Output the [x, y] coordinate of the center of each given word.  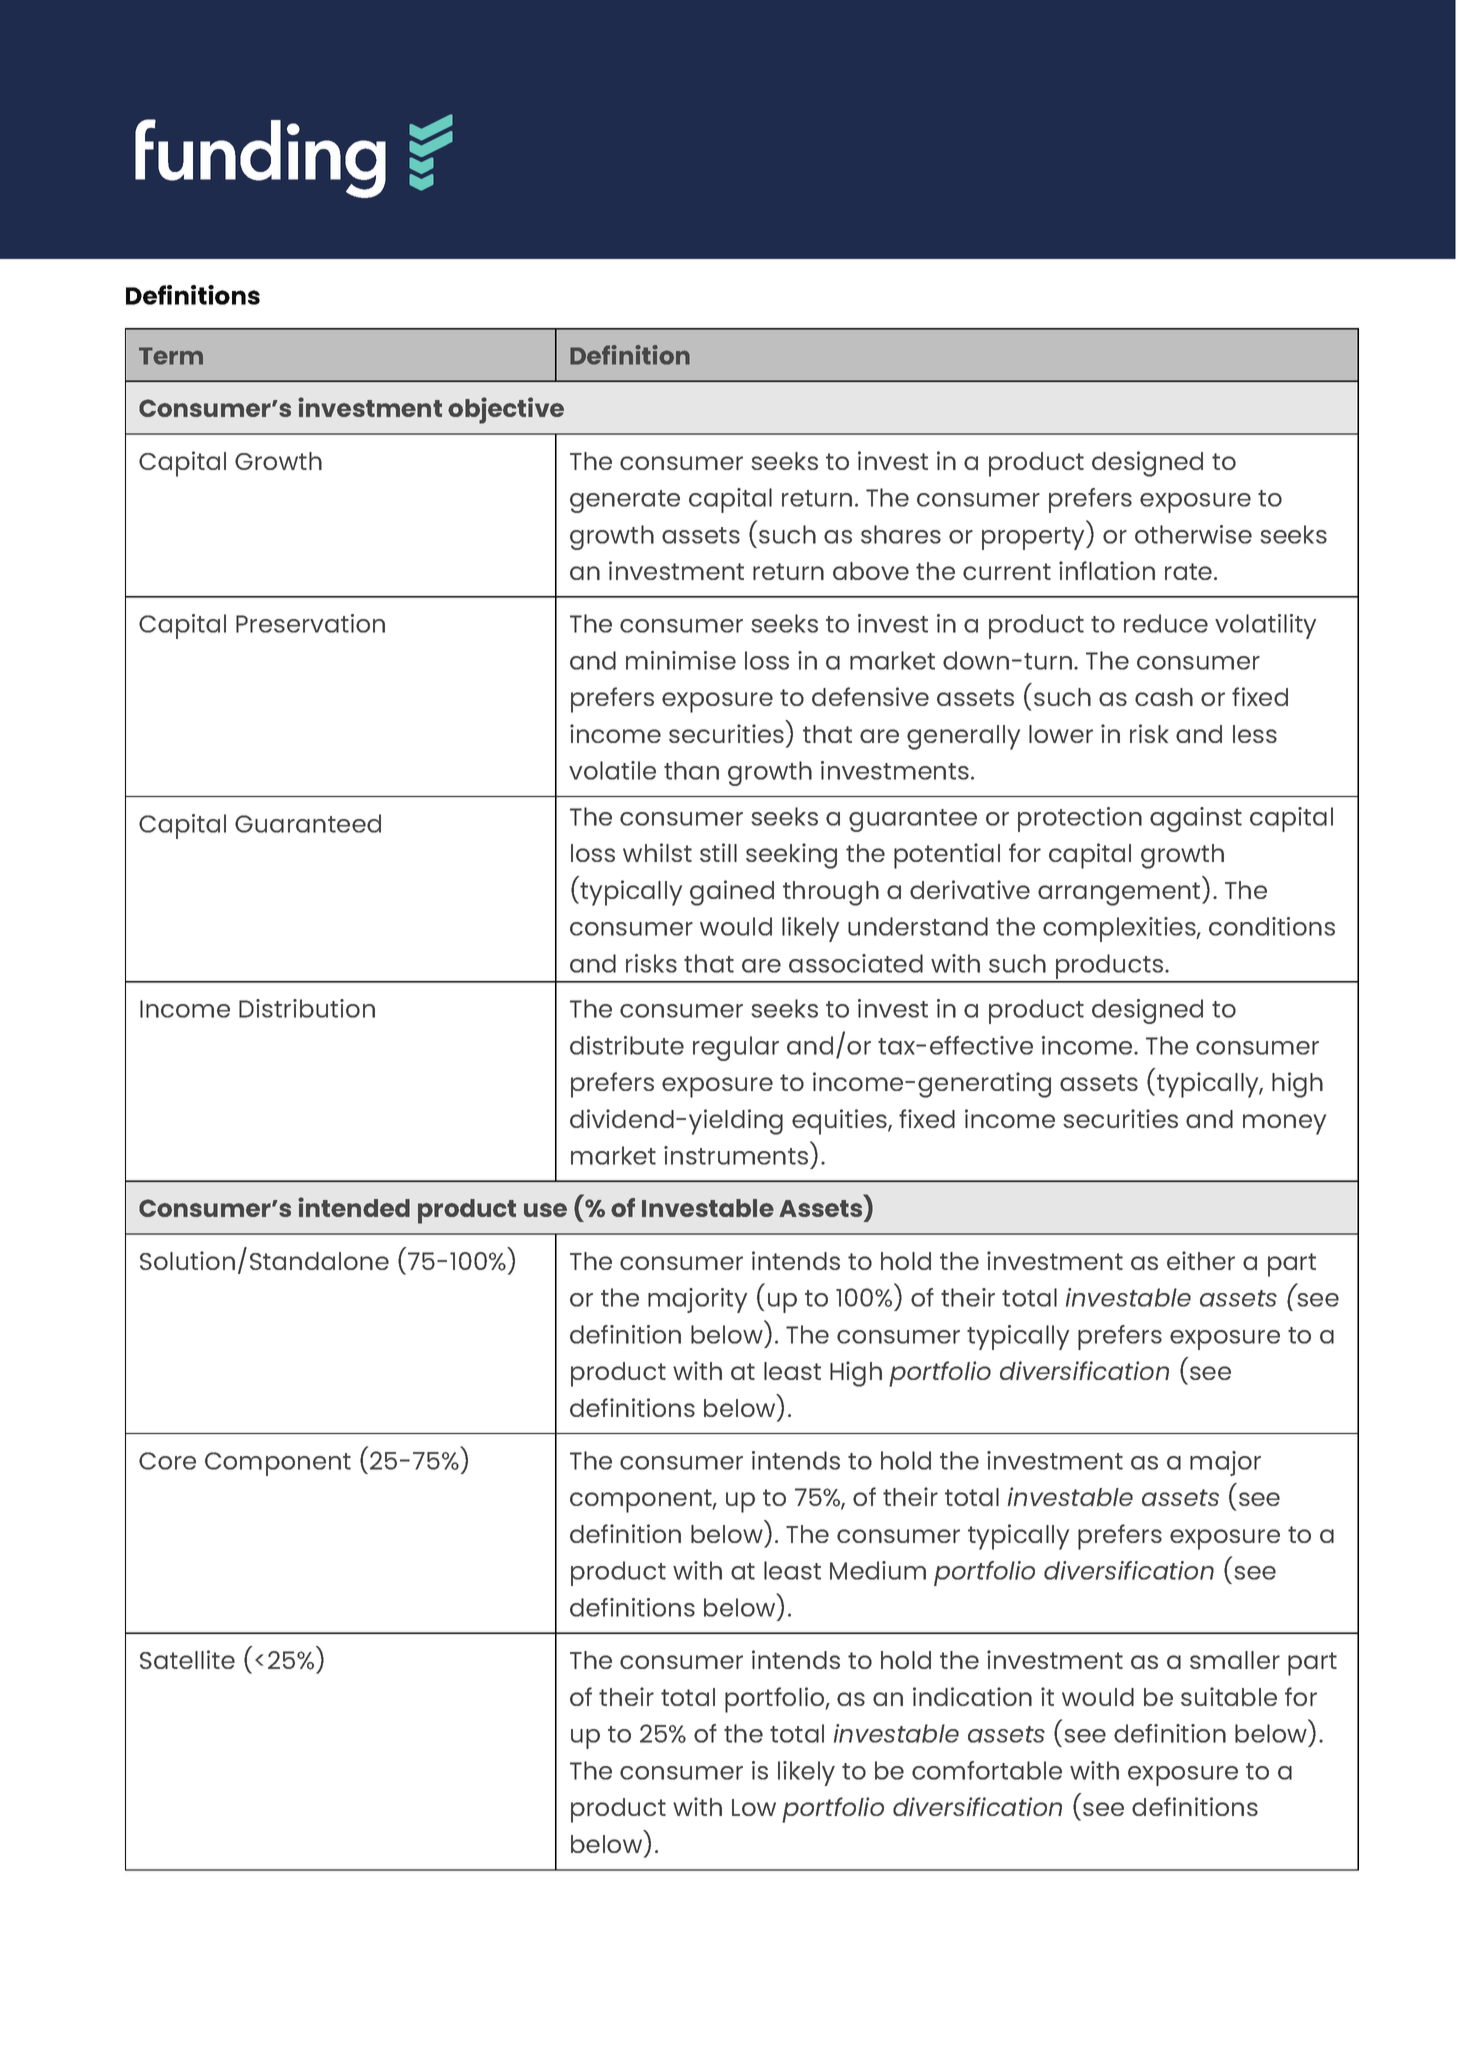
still [718, 852]
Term [171, 356]
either [1201, 1260]
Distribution [307, 1008]
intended [354, 1207]
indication [972, 1696]
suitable [1229, 1696]
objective [506, 410]
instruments [736, 1155]
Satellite [187, 1659]
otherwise [1193, 534]
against [1196, 819]
